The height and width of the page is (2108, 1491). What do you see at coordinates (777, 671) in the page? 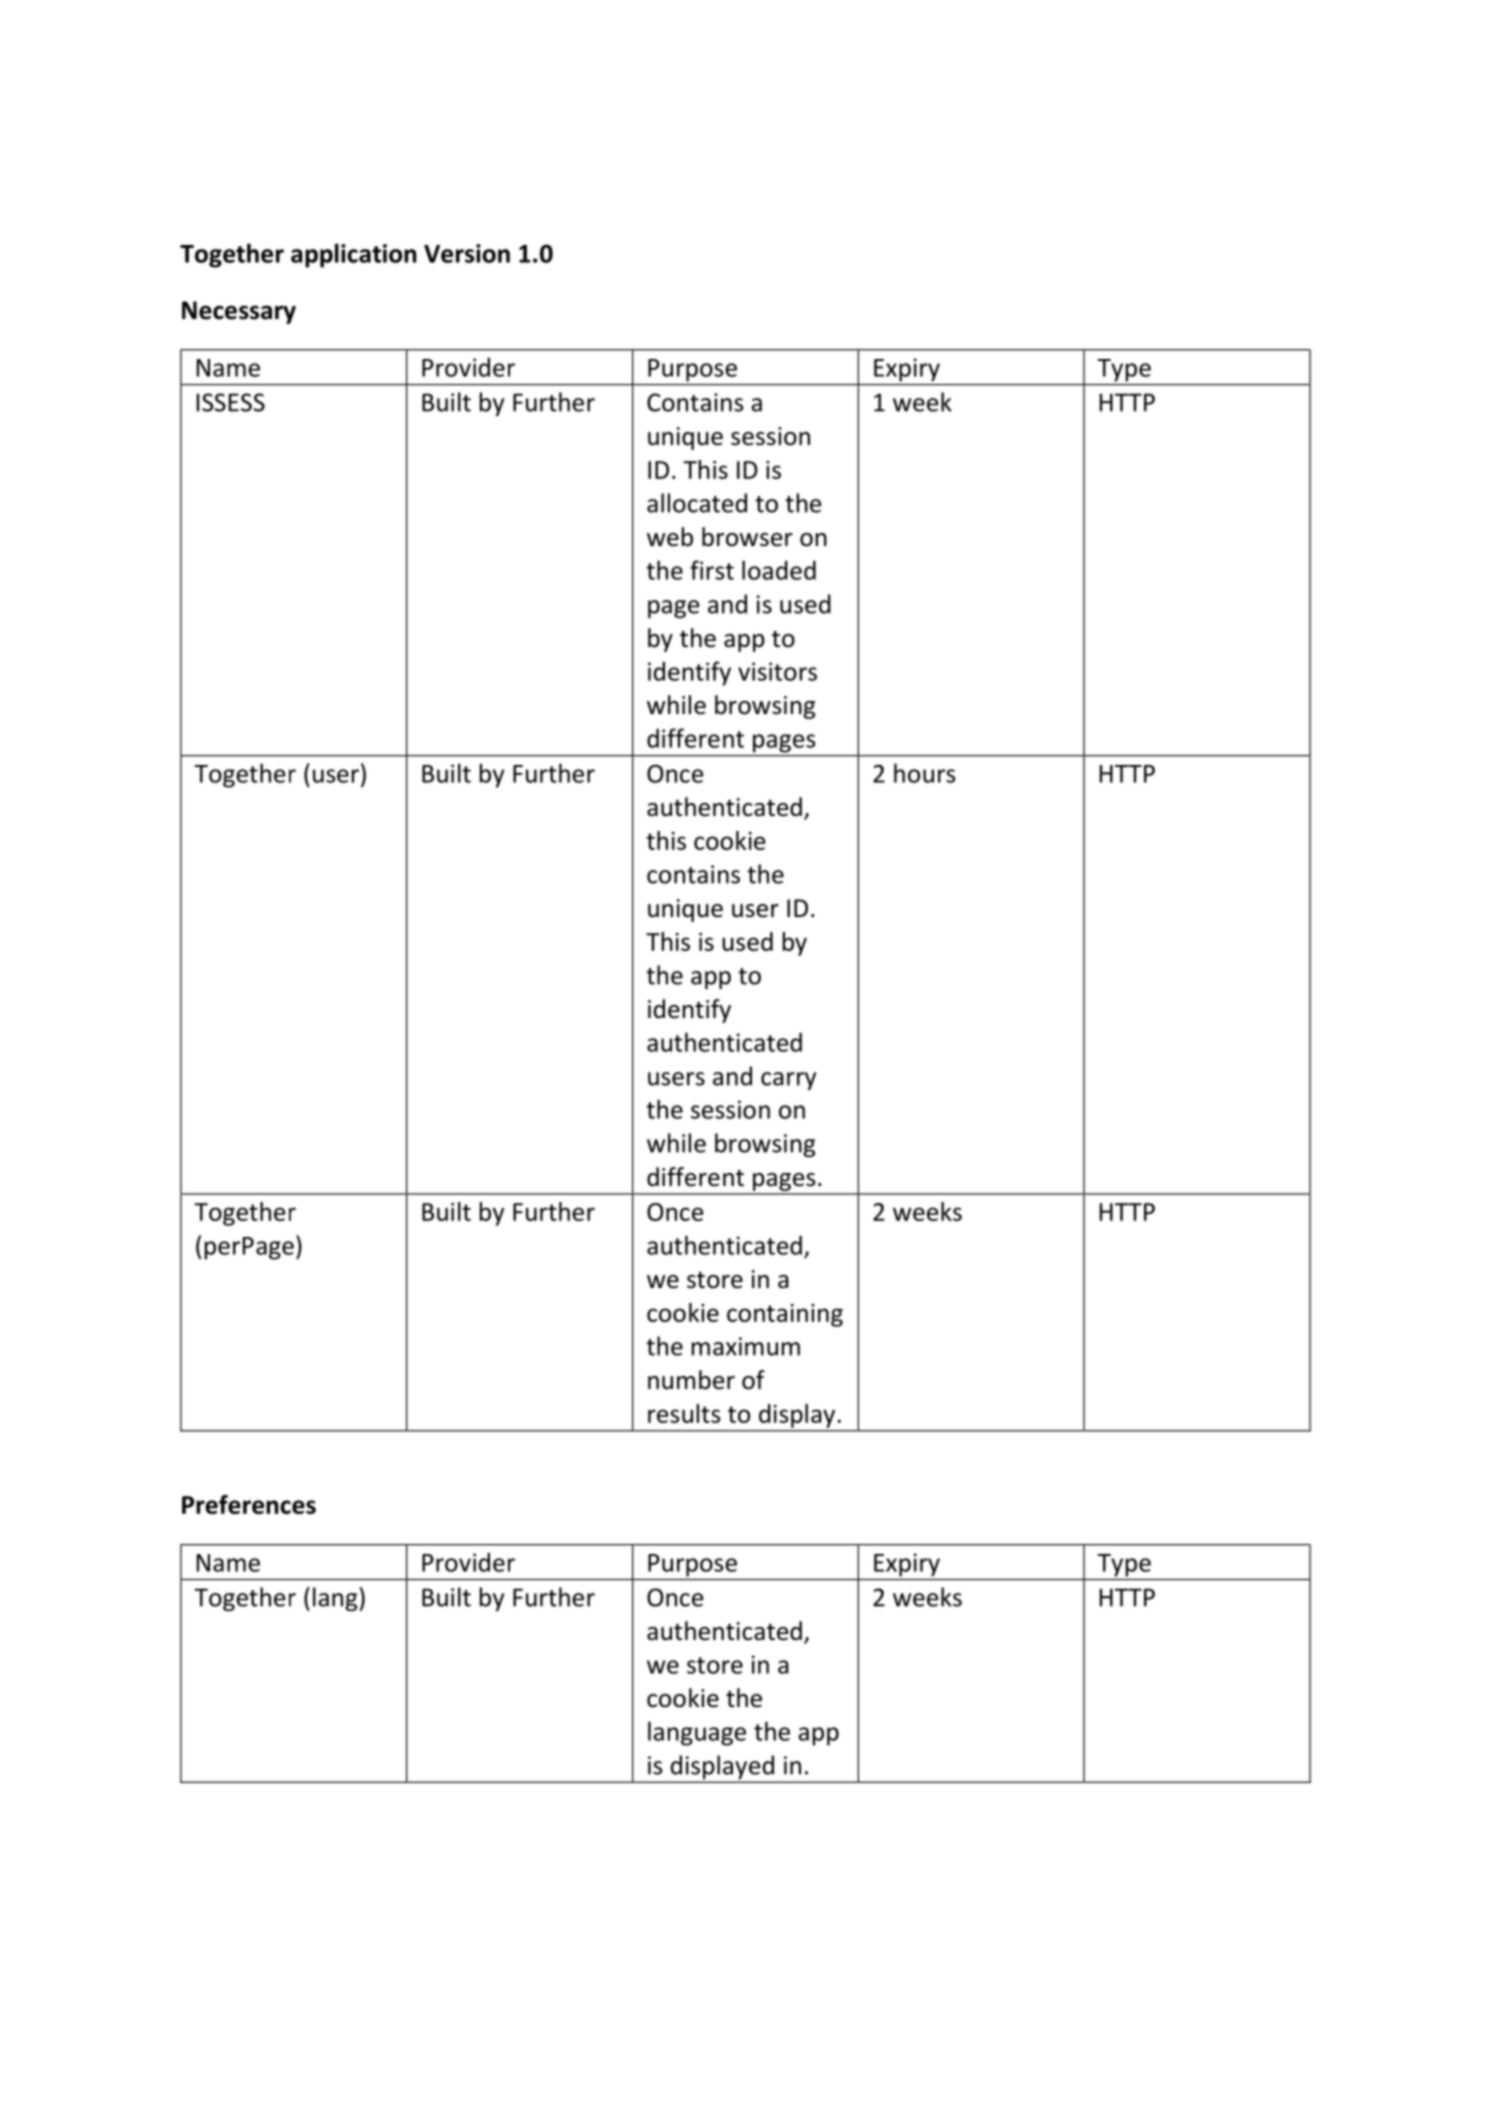
I see `visitors` at bounding box center [777, 671].
